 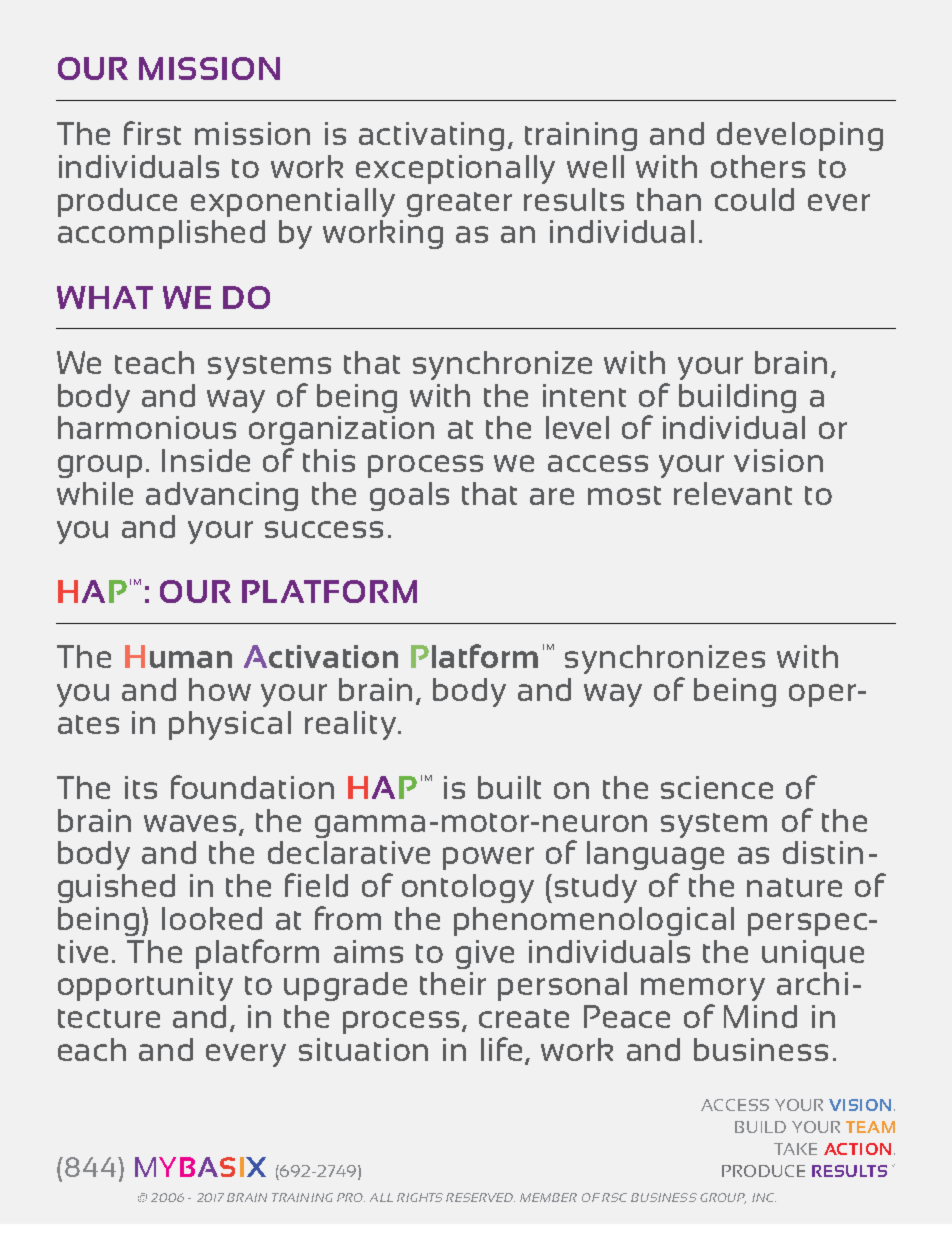 What do you see at coordinates (190, 823) in the screenshot?
I see `waves` at bounding box center [190, 823].
